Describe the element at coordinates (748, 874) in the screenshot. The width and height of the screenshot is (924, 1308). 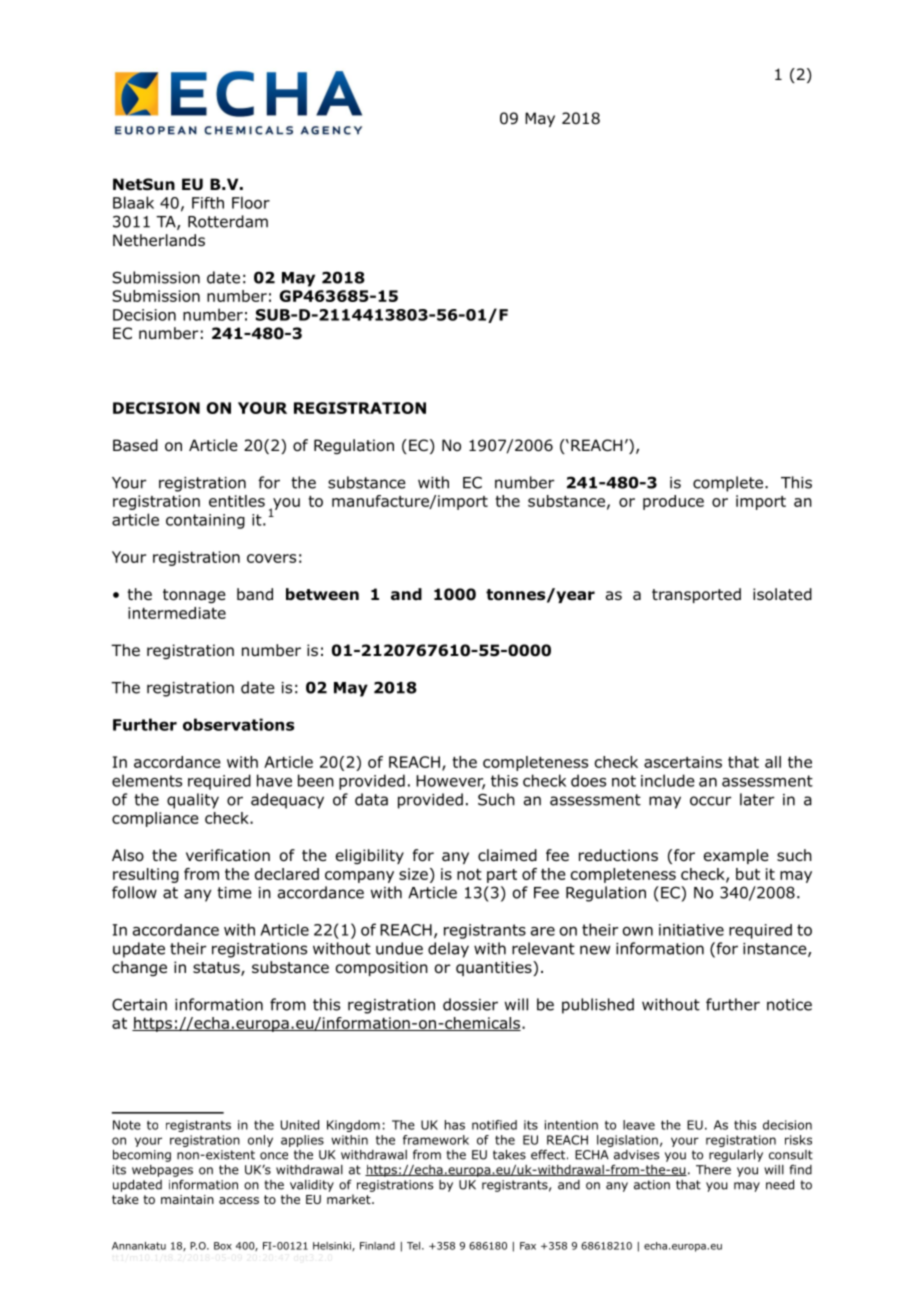
I see `but` at that location.
